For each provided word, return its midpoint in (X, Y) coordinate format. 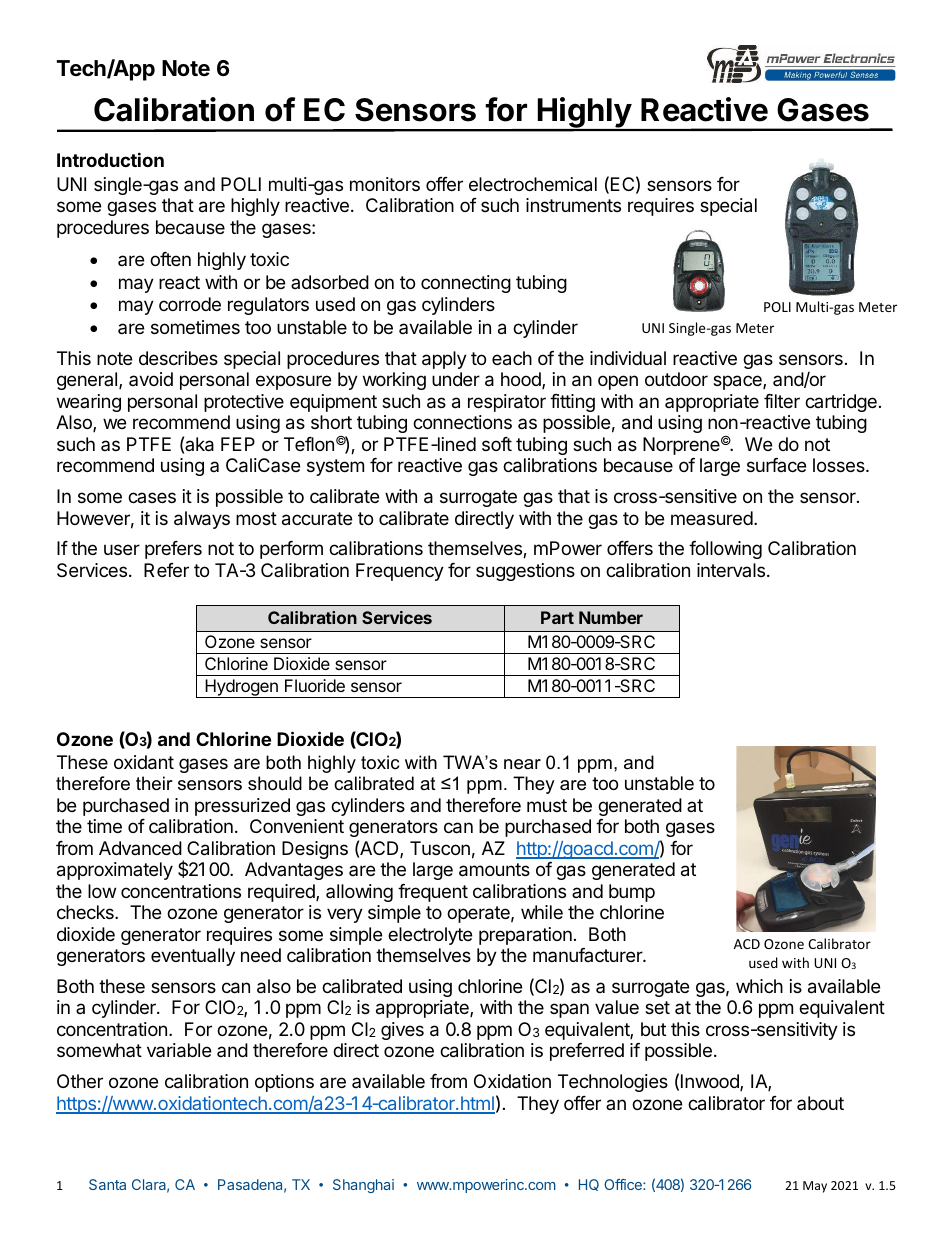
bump (632, 893)
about (820, 1103)
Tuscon (440, 848)
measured (712, 518)
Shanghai (363, 1186)
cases (152, 497)
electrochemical (533, 184)
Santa (107, 1184)
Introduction (110, 159)
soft (497, 444)
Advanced (140, 848)
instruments (573, 205)
